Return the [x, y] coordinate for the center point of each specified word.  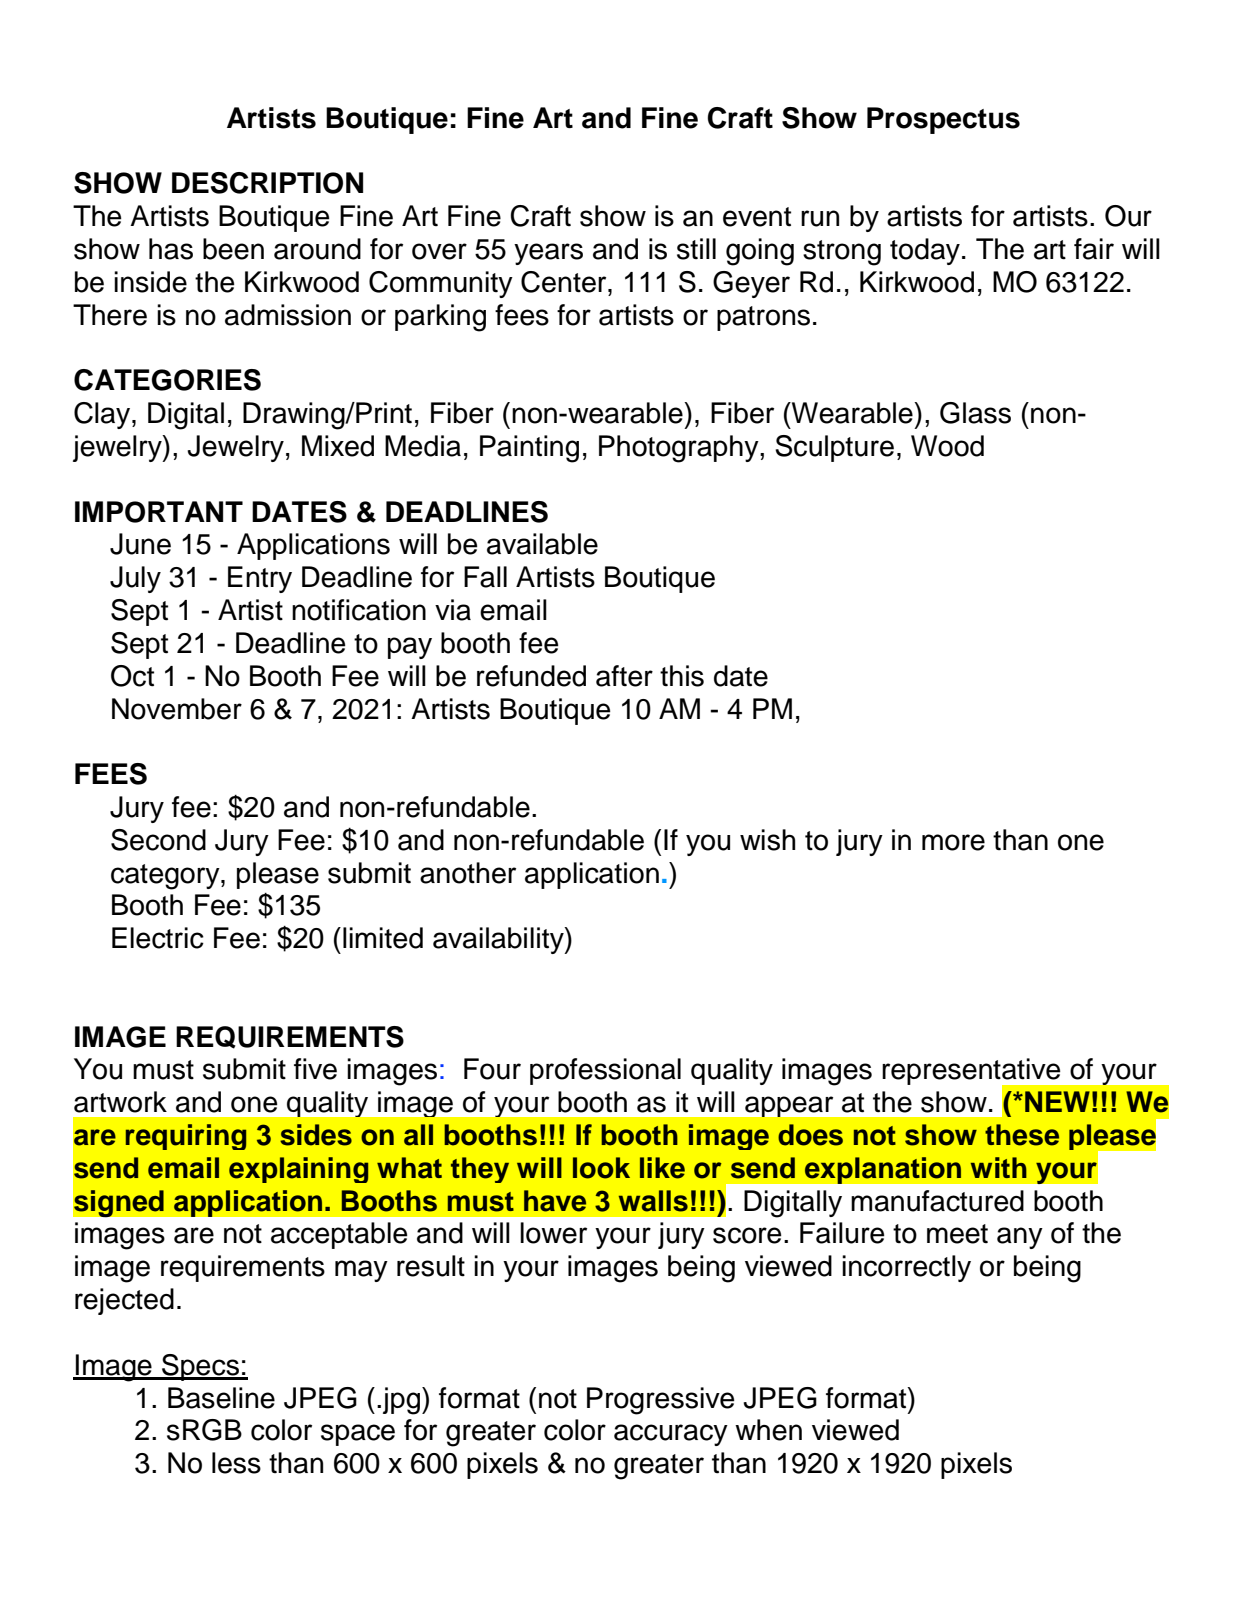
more [953, 842]
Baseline [221, 1398]
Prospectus [943, 120]
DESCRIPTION [267, 183]
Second [158, 840]
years [548, 254]
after [624, 676]
